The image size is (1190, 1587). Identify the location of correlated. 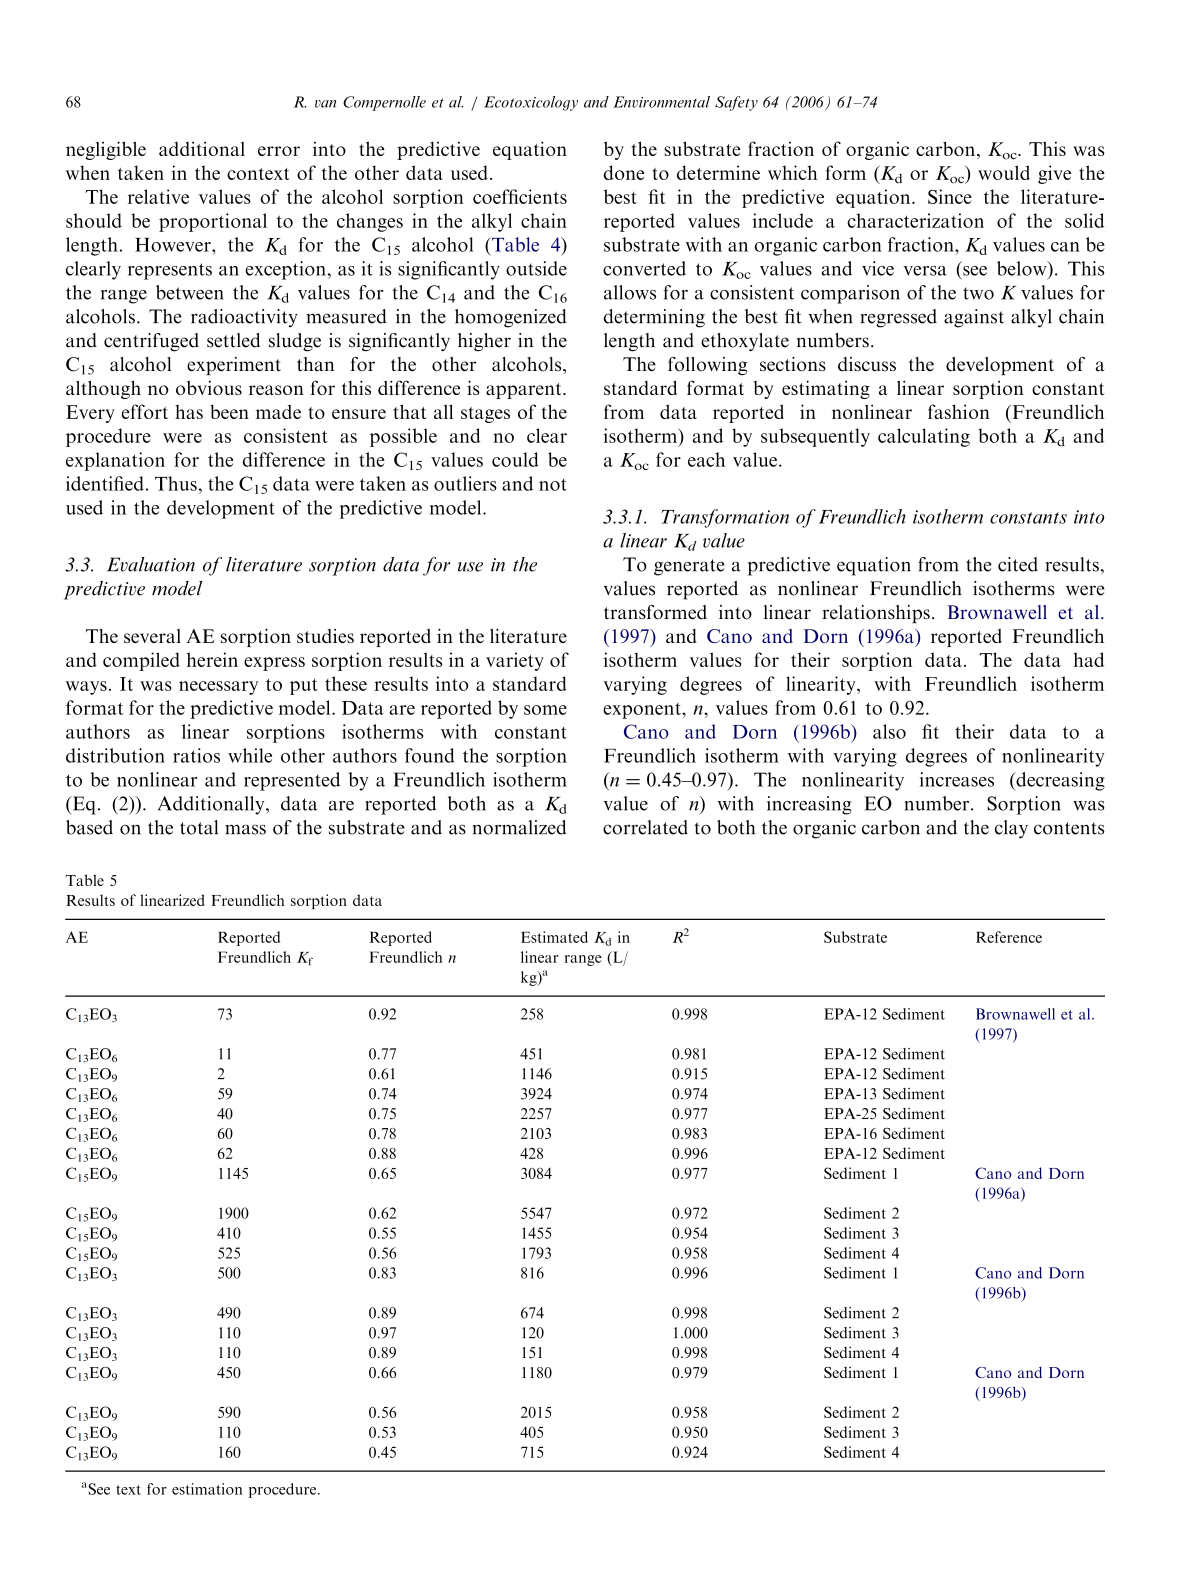
(645, 827).
